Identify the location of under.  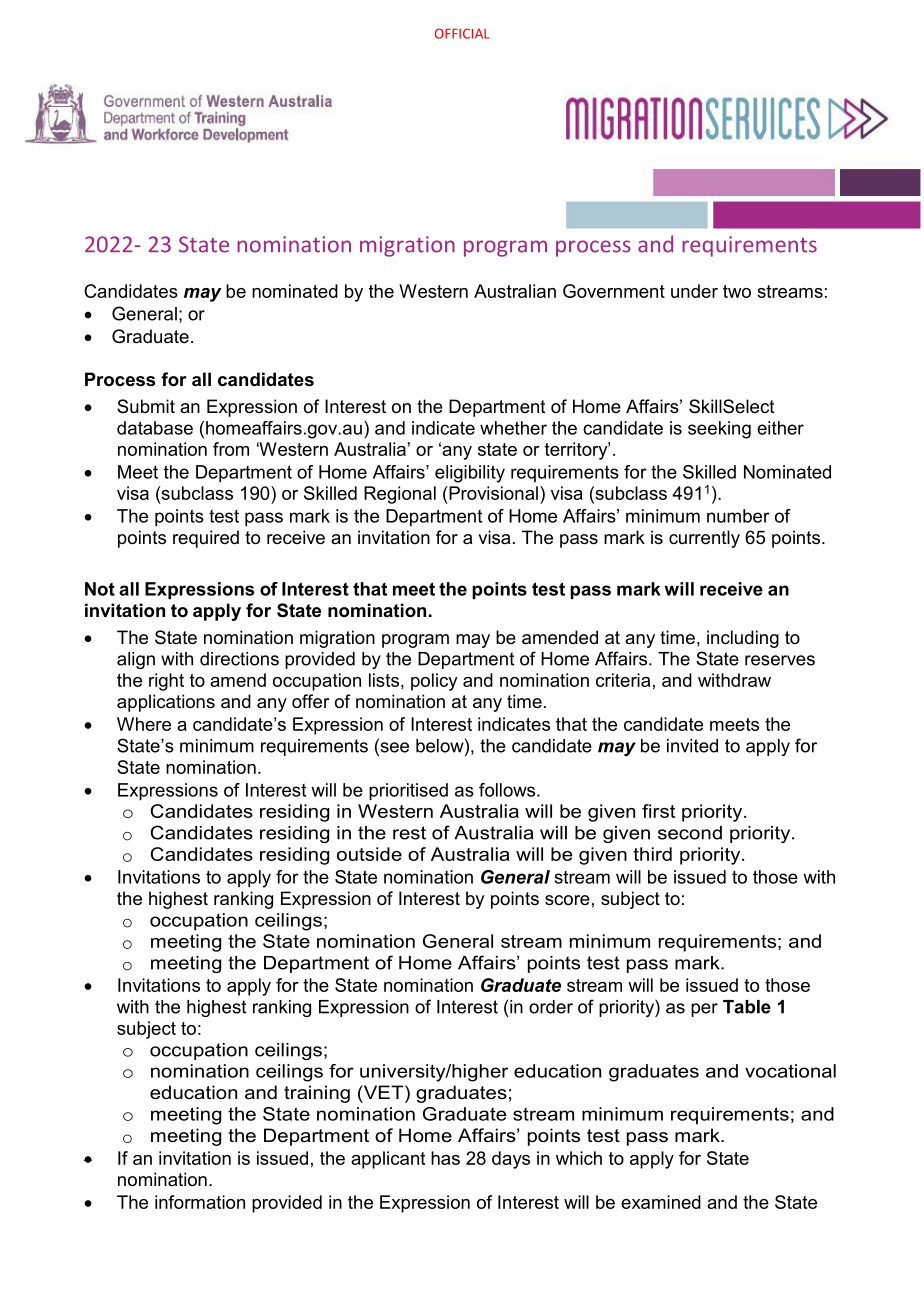
(694, 291).
